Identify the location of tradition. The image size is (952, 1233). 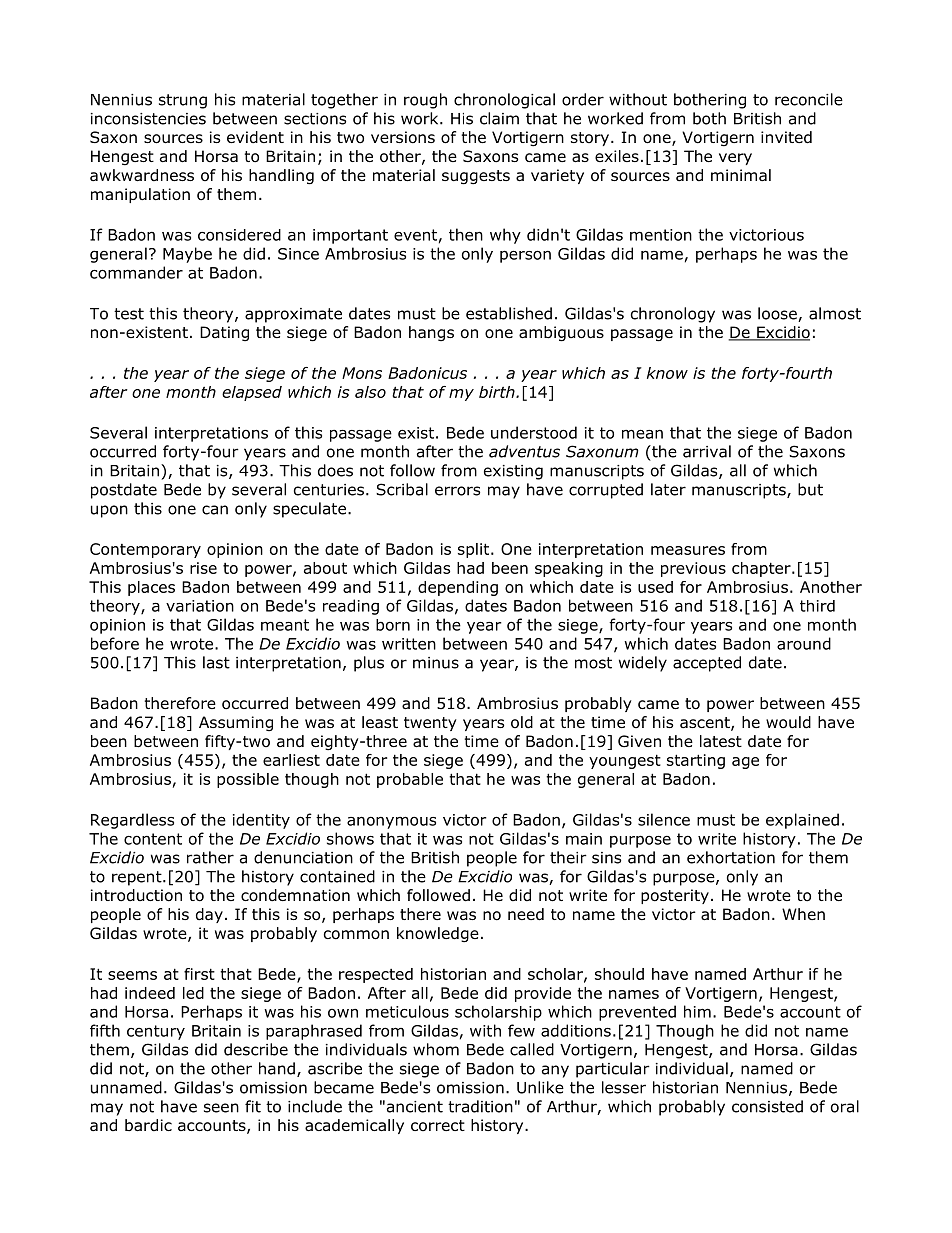
(480, 1106).
